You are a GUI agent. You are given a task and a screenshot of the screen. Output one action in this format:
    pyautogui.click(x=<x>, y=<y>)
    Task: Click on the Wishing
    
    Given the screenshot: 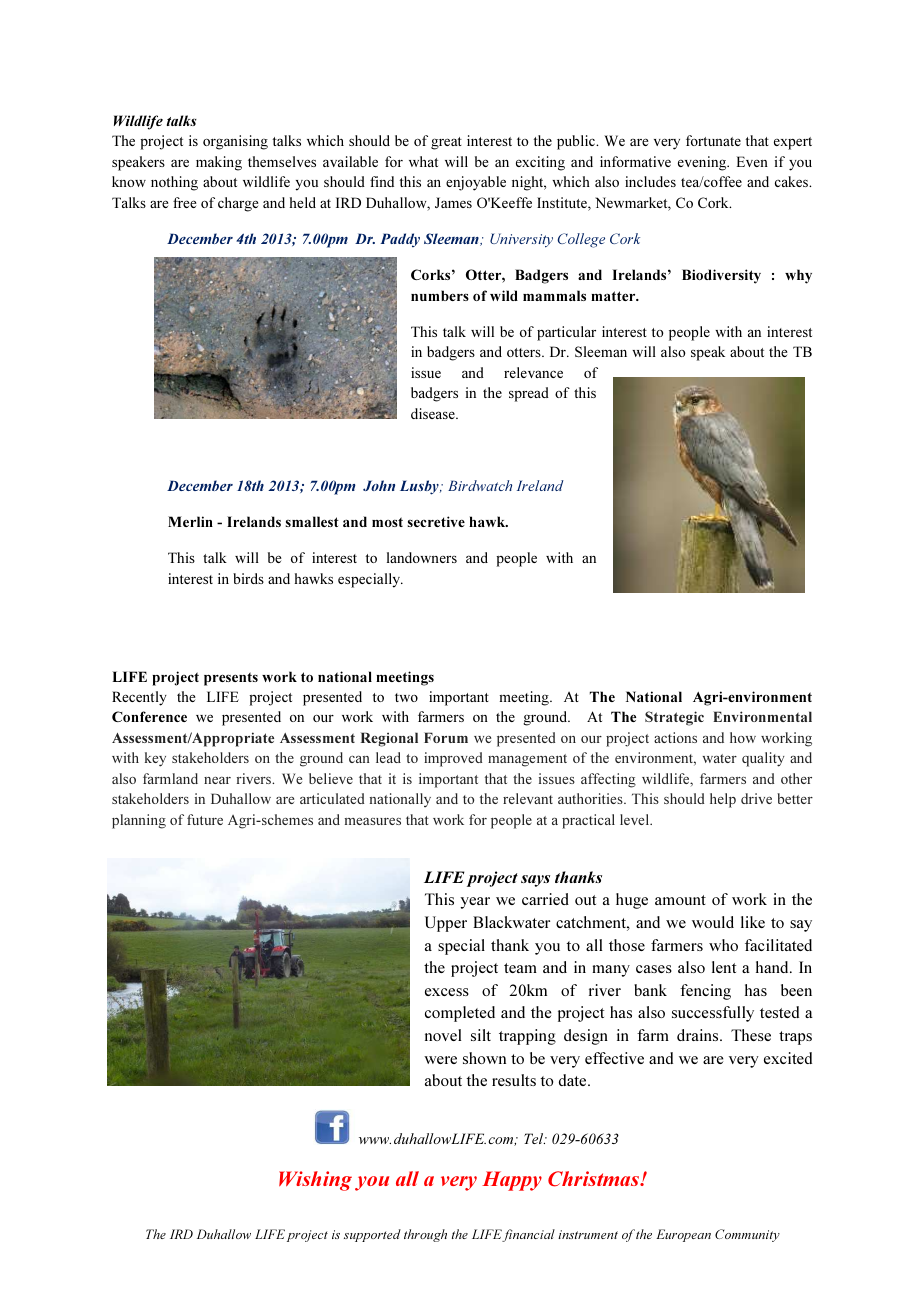 What is the action you would take?
    pyautogui.click(x=315, y=1181)
